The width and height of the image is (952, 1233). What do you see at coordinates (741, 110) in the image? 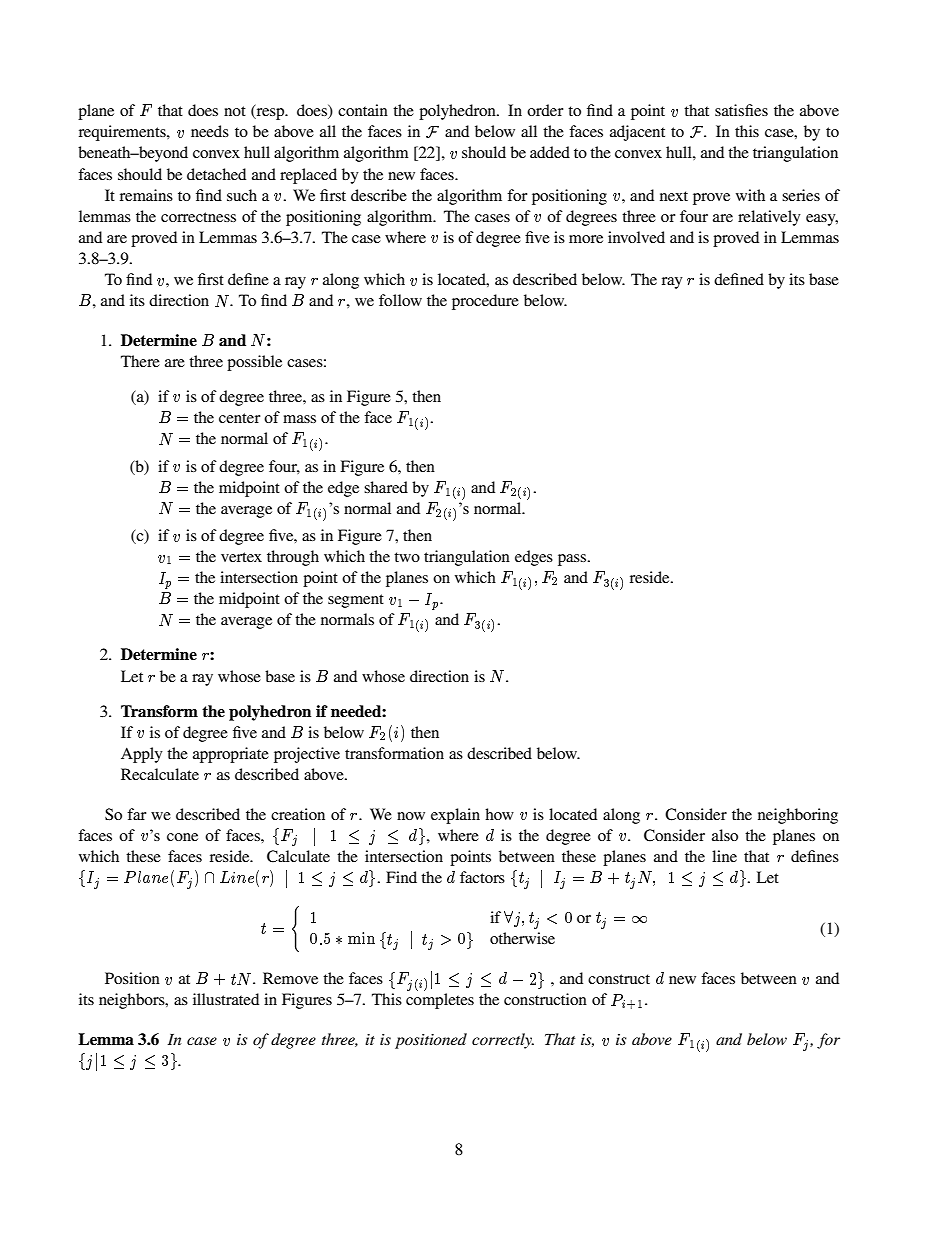
I see `satisfies` at bounding box center [741, 110].
